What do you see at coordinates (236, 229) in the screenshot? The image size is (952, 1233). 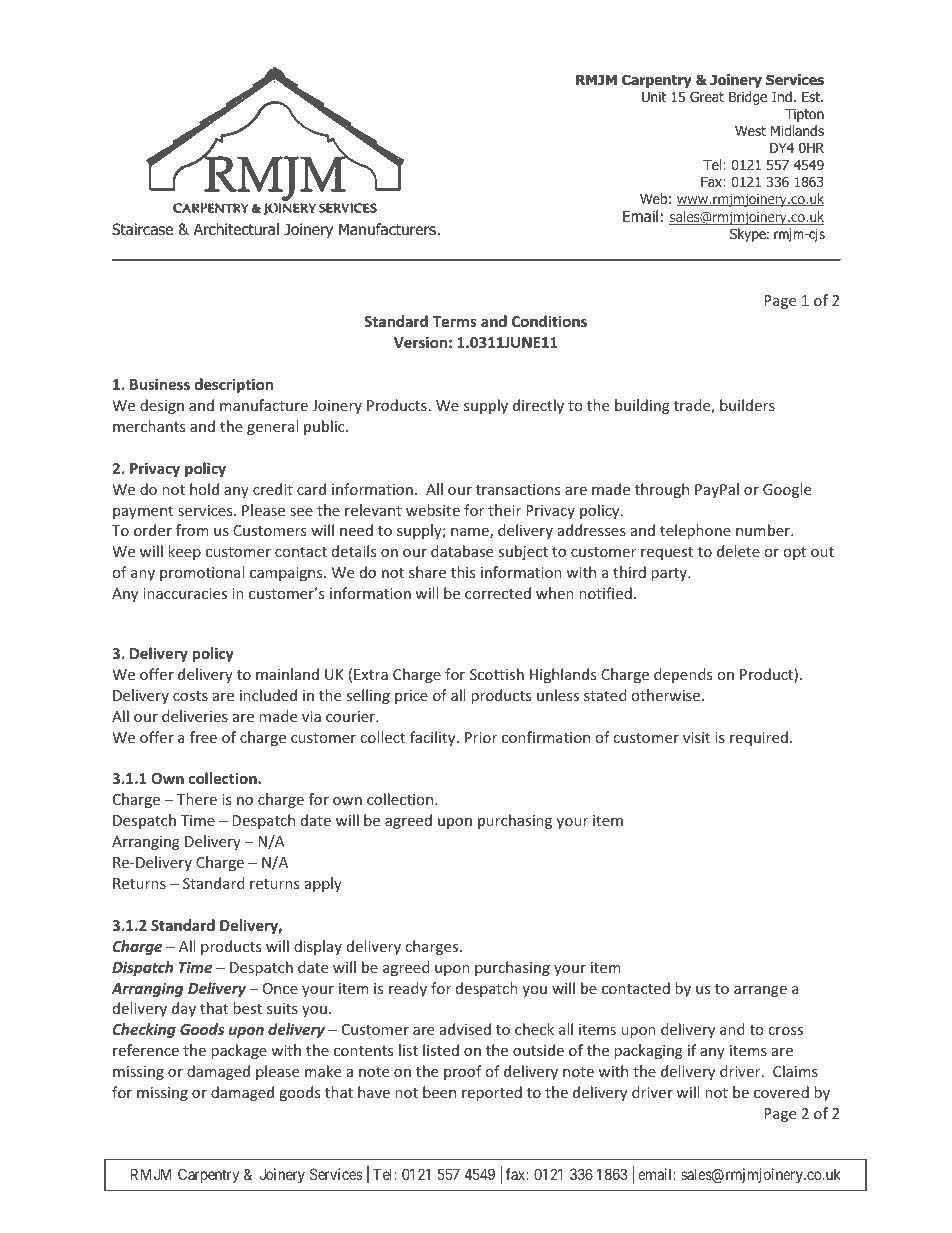 I see `Architectural` at bounding box center [236, 229].
